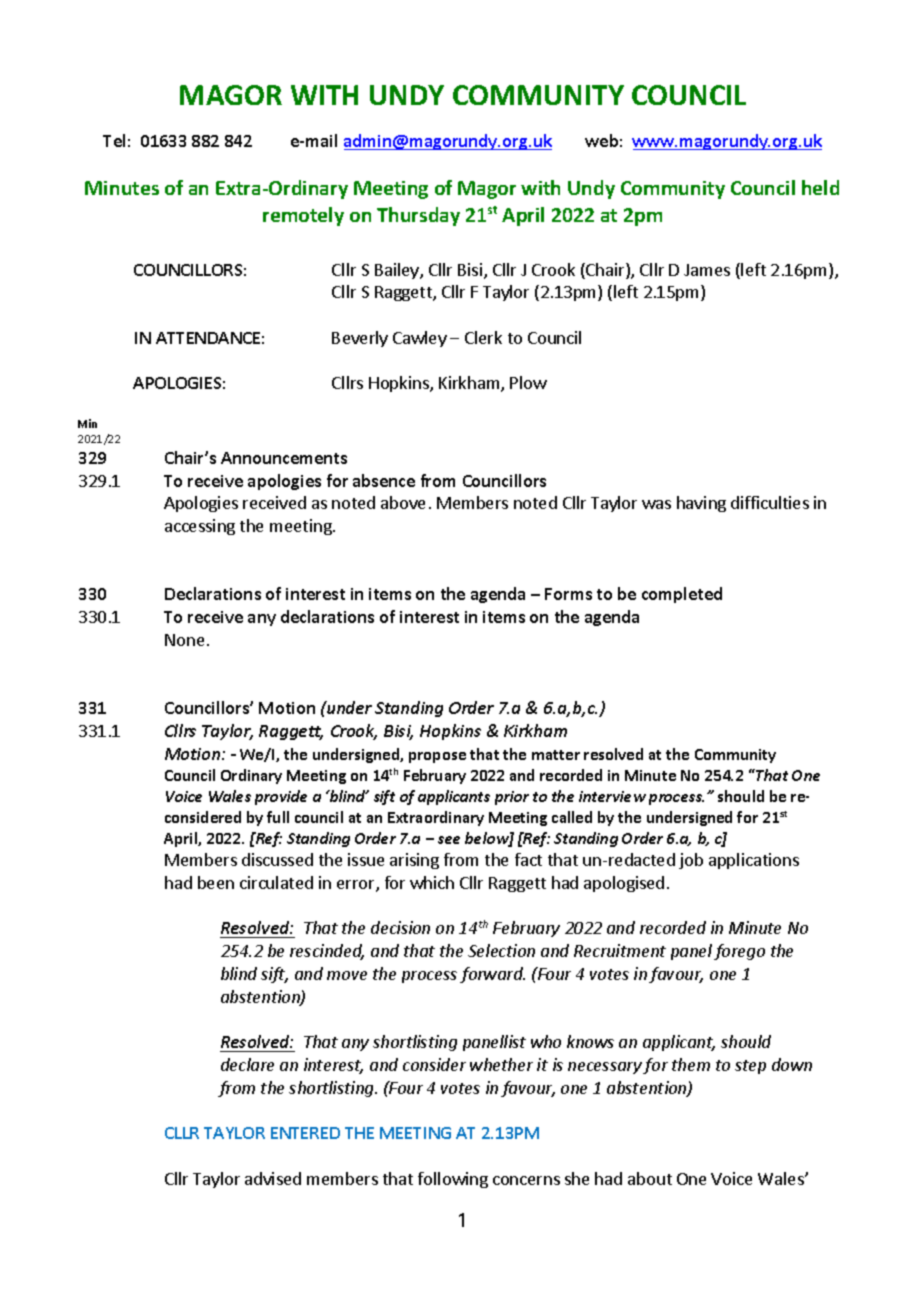  I want to click on circulated, so click(276, 882).
